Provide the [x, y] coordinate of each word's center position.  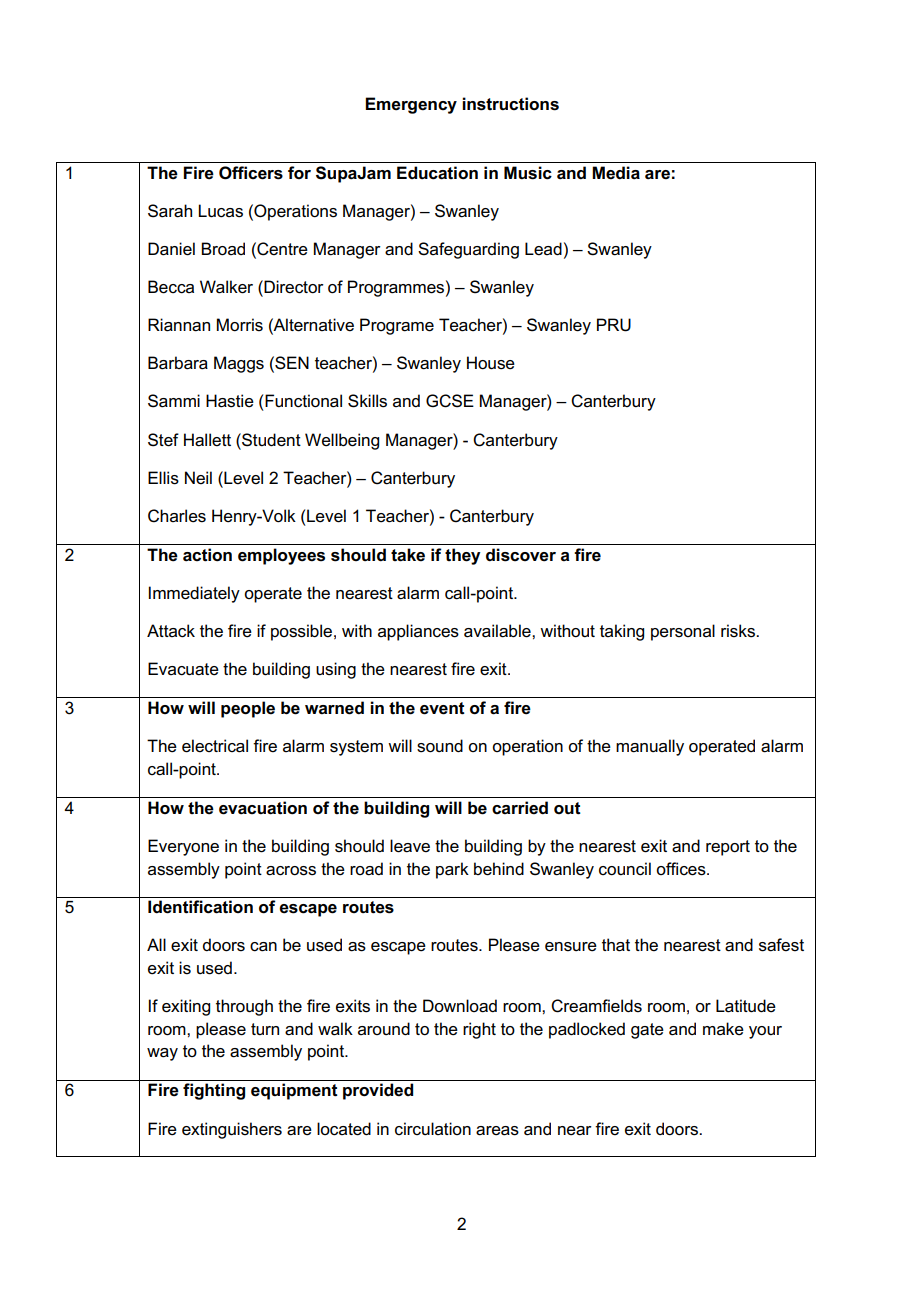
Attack [171, 631]
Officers [251, 173]
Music [528, 173]
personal [683, 632]
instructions [510, 104]
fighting [214, 1091]
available [498, 631]
